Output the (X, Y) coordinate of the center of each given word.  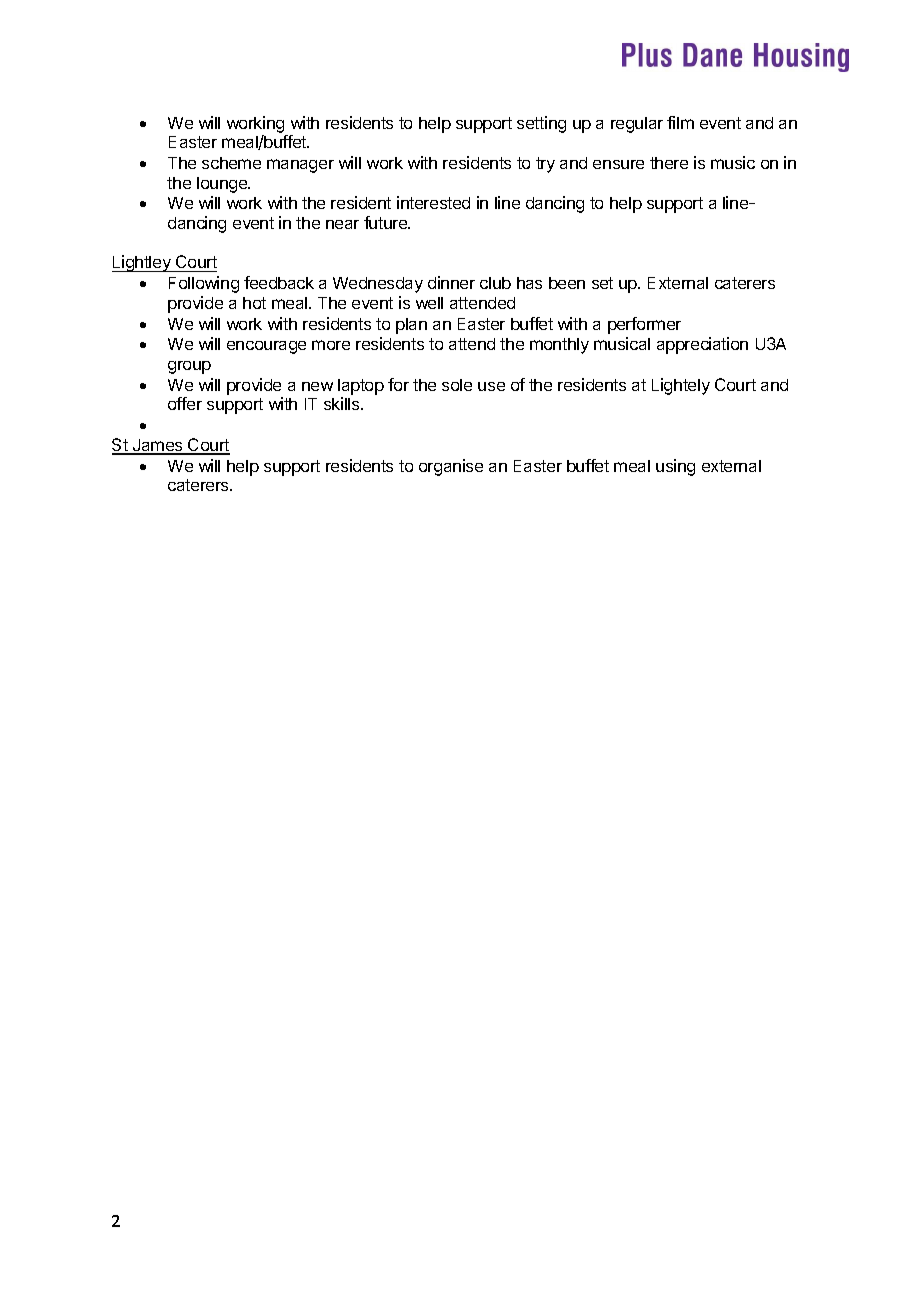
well (429, 303)
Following (204, 284)
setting (541, 124)
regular (637, 125)
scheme (231, 163)
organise (451, 467)
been (567, 283)
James (158, 446)
